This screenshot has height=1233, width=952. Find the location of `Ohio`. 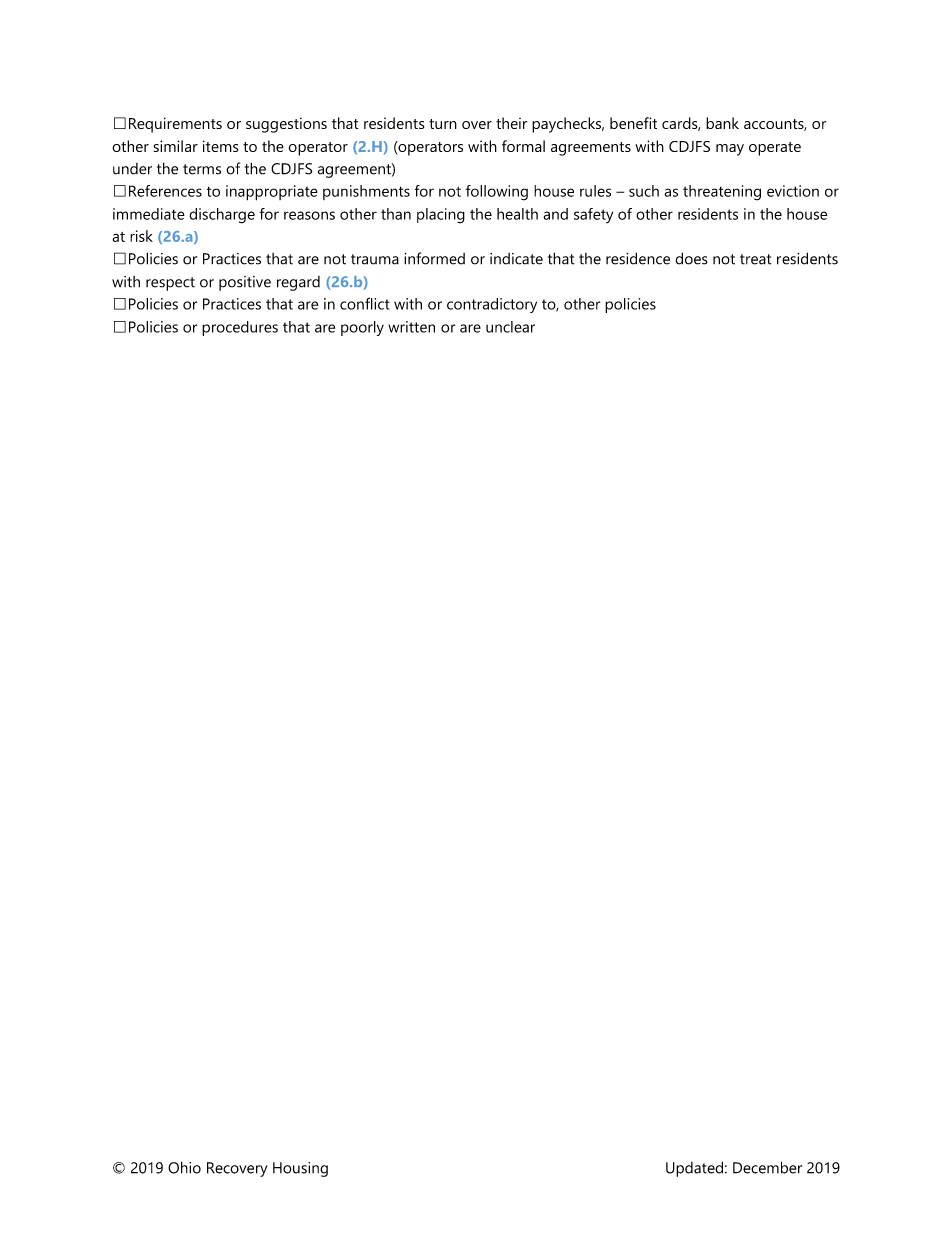

Ohio is located at coordinates (184, 1167).
